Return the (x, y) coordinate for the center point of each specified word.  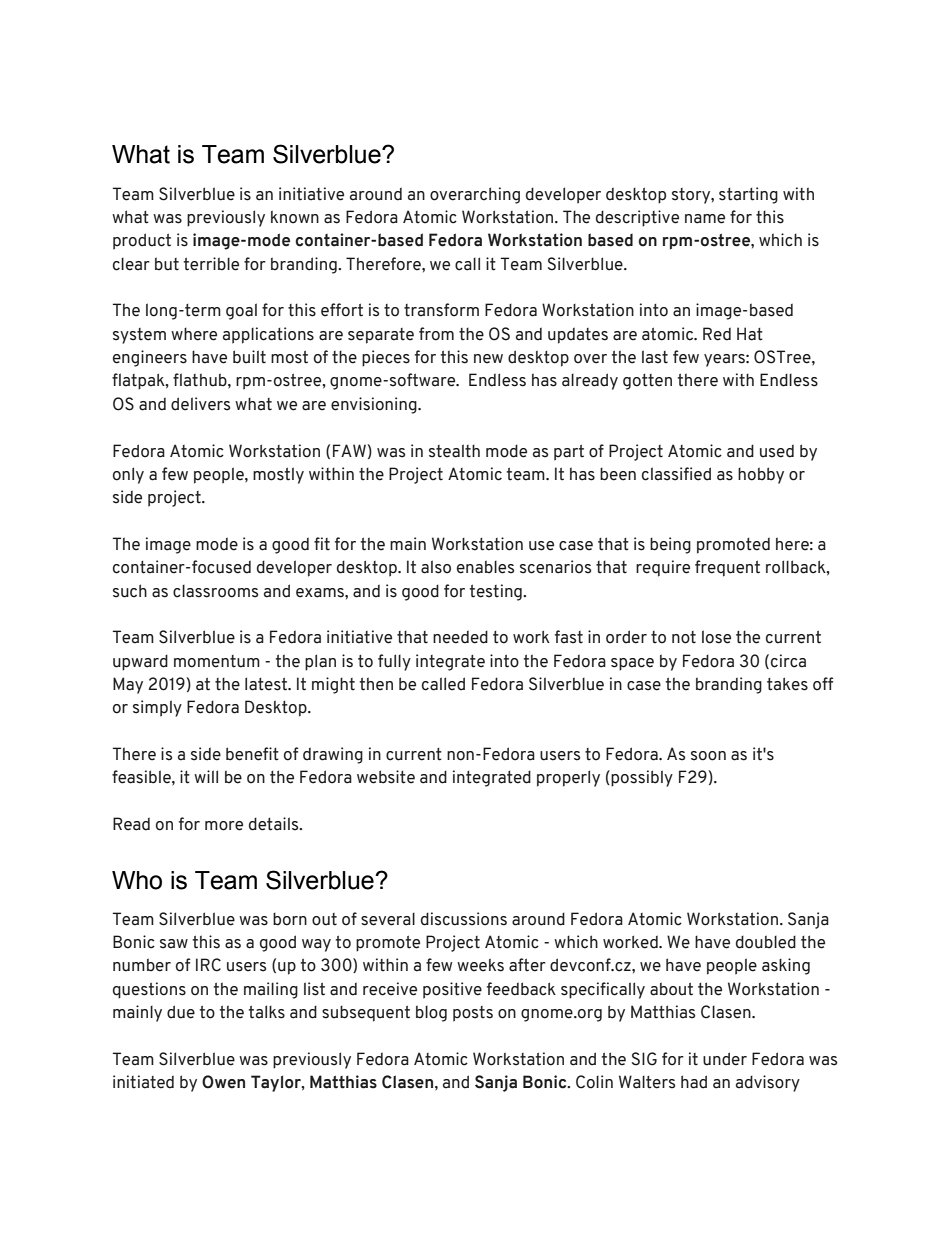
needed (460, 637)
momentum (217, 661)
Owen (223, 1082)
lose (716, 637)
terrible (211, 264)
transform (441, 310)
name (705, 219)
